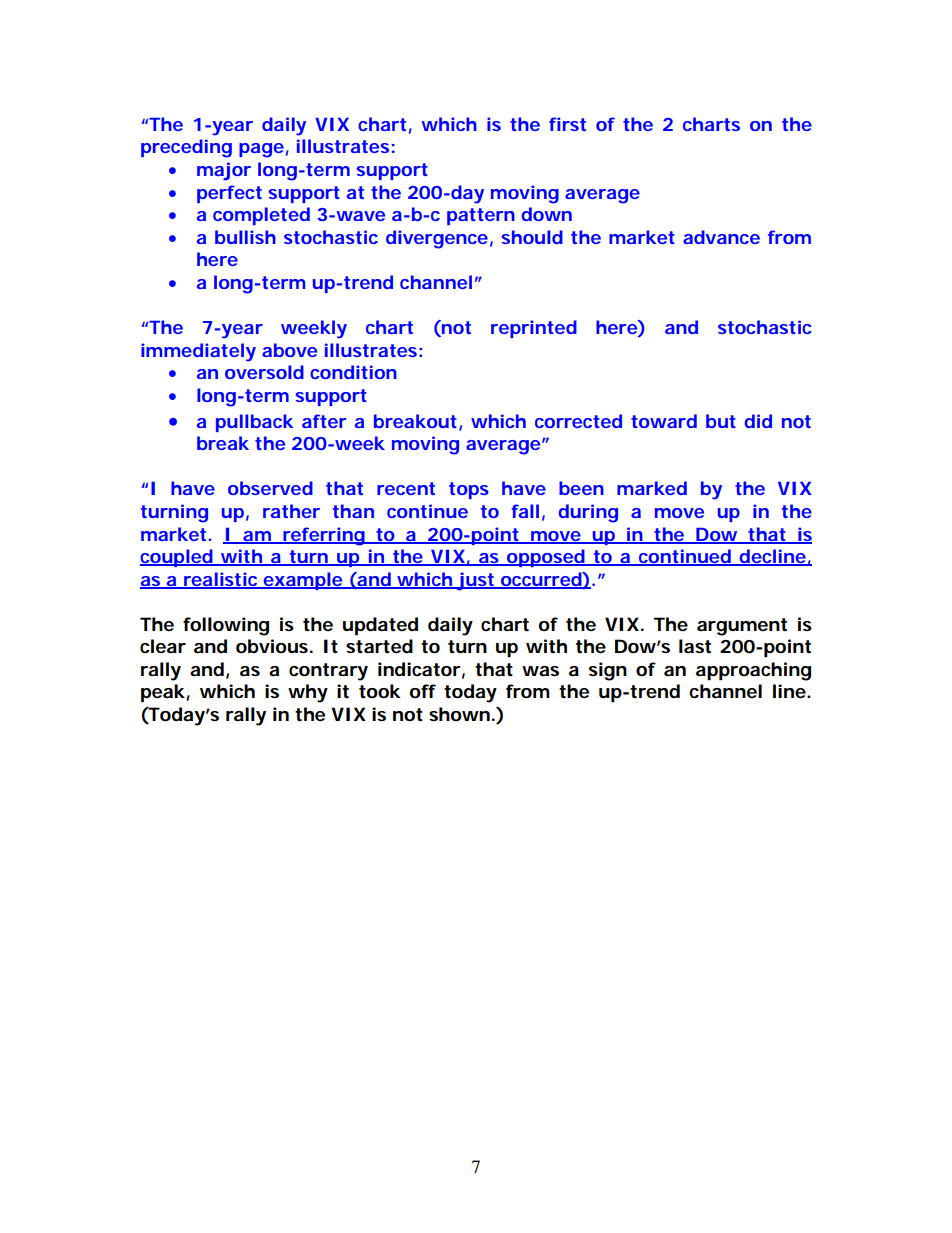 The image size is (952, 1233). I want to click on divergence, so click(437, 239).
